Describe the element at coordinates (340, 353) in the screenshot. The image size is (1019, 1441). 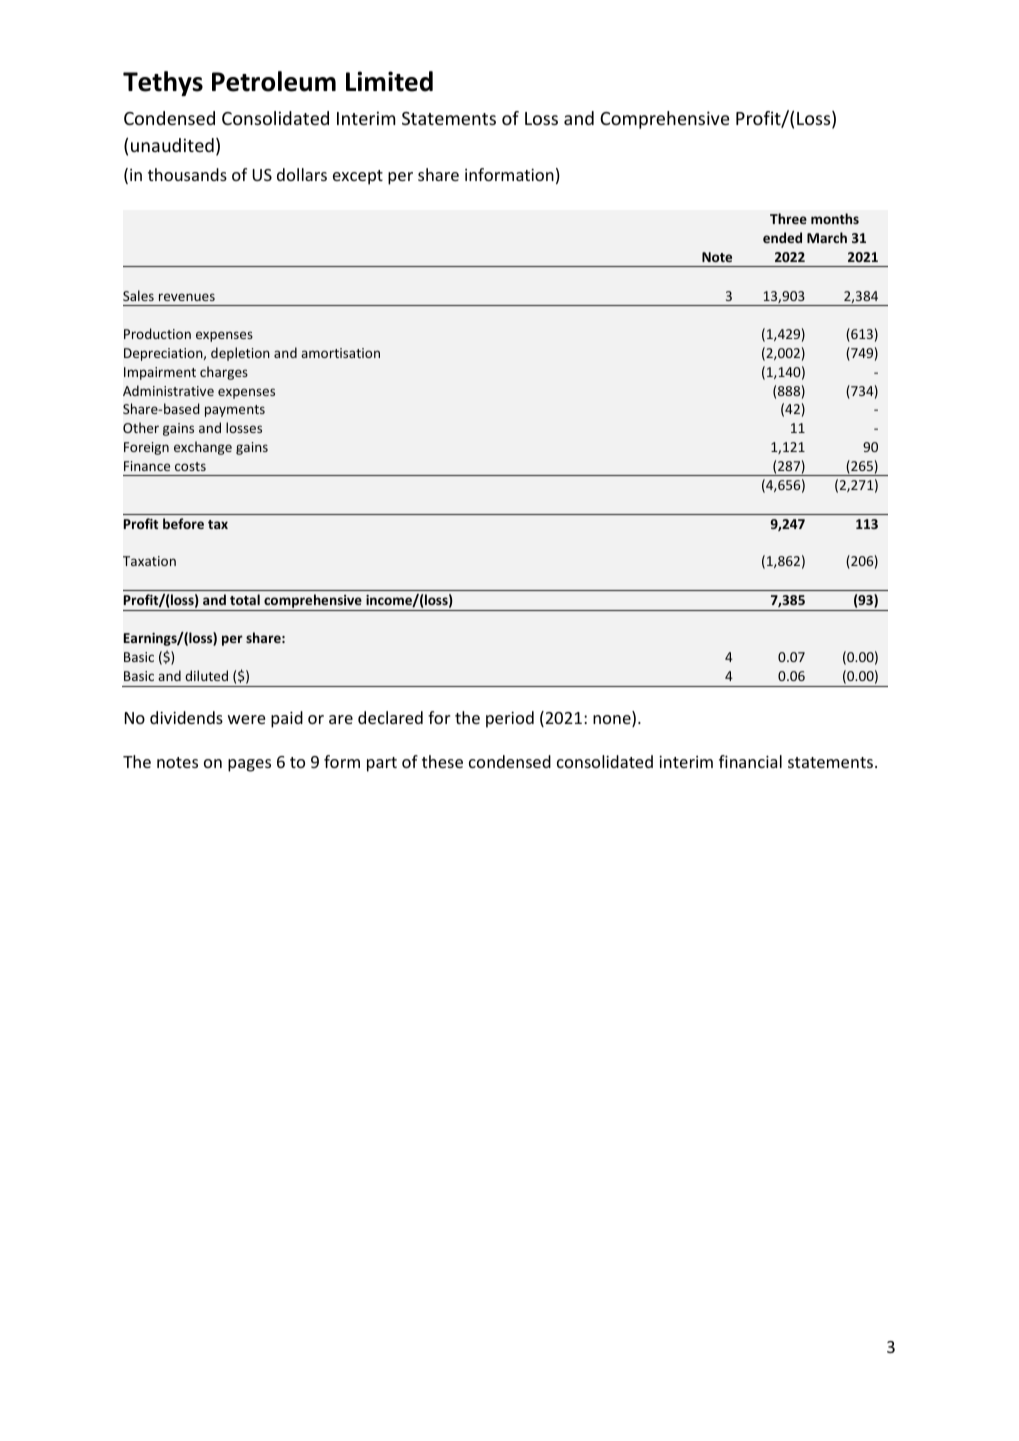
I see `amortisation` at that location.
